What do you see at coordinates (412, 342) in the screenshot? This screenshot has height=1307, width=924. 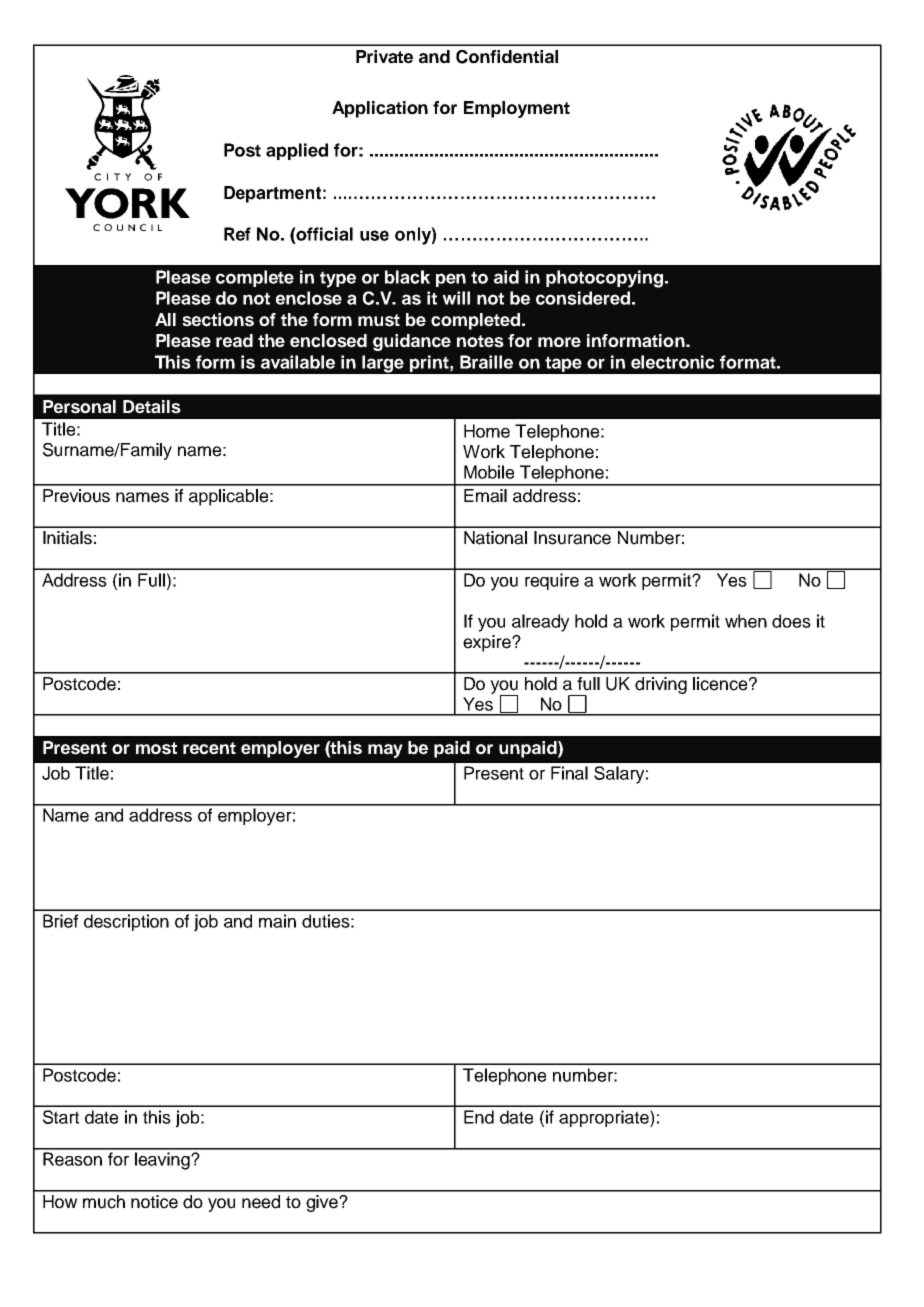 I see `guidance` at bounding box center [412, 342].
